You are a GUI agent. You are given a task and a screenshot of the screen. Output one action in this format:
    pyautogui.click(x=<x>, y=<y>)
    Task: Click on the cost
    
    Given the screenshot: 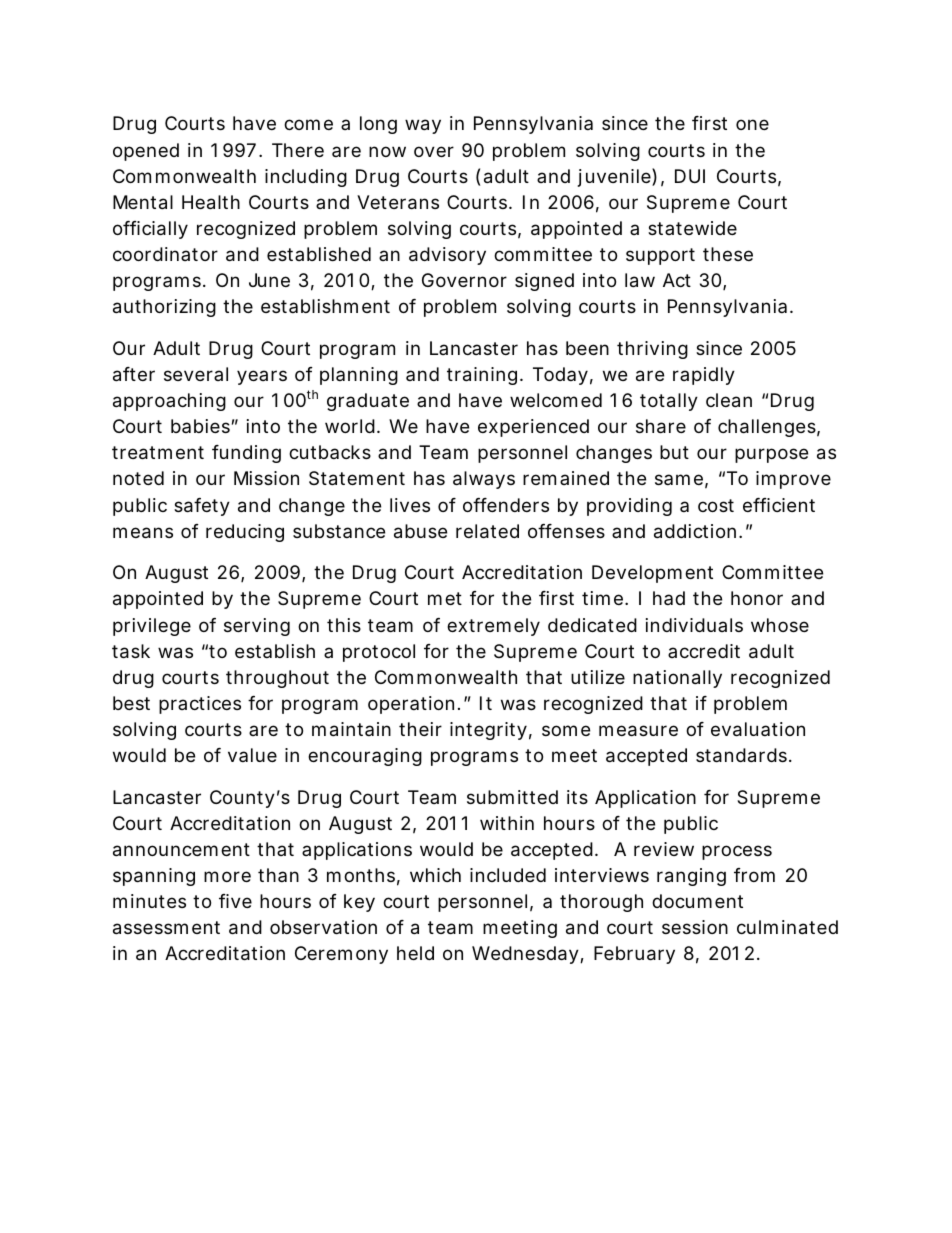 What is the action you would take?
    pyautogui.click(x=716, y=505)
